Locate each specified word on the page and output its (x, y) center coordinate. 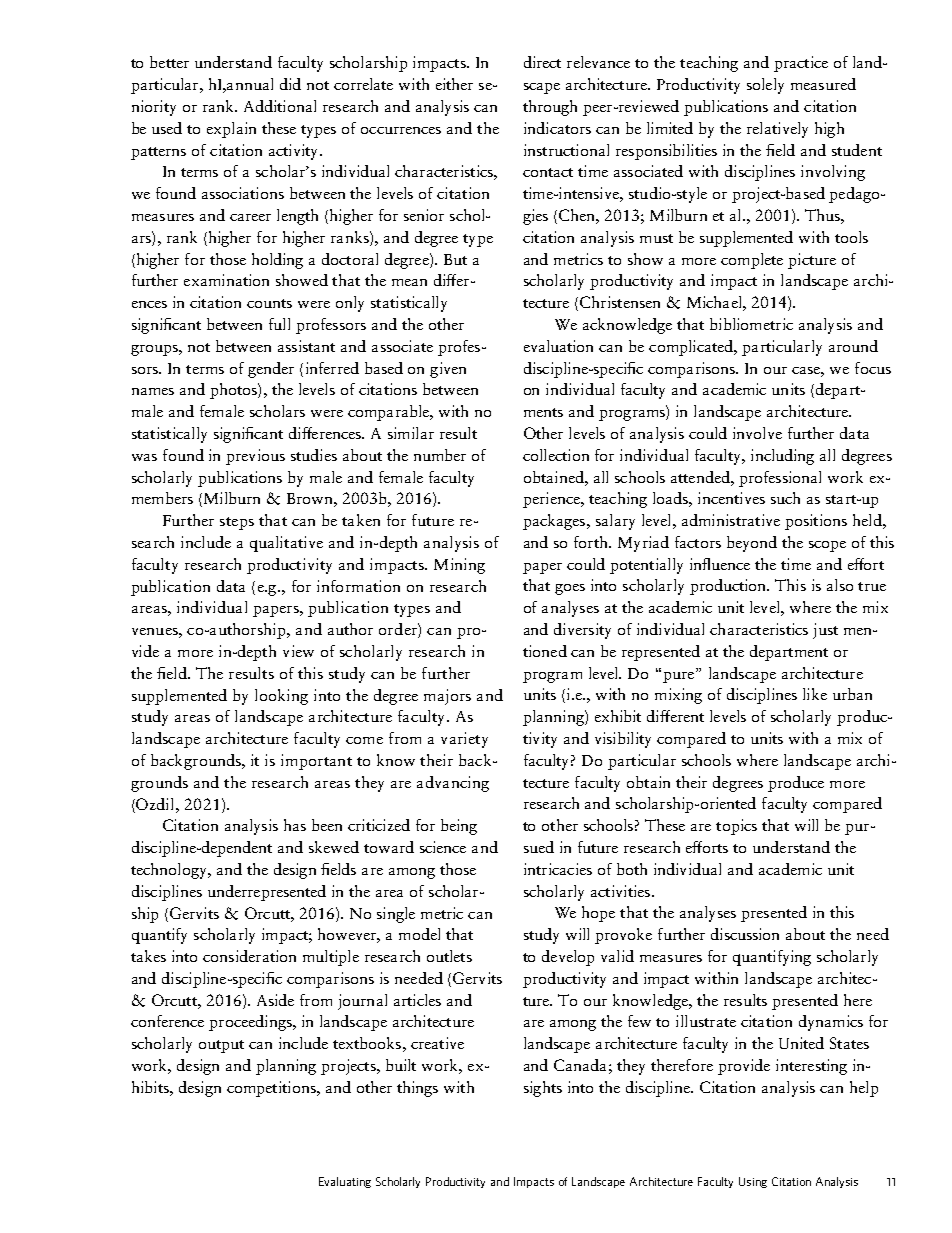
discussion (745, 934)
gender (271, 370)
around (853, 346)
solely (765, 86)
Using (753, 1182)
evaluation (558, 346)
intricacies (558, 869)
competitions (272, 1089)
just (825, 631)
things (417, 1089)
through (550, 108)
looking (281, 697)
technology (170, 871)
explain (231, 130)
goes (570, 589)
